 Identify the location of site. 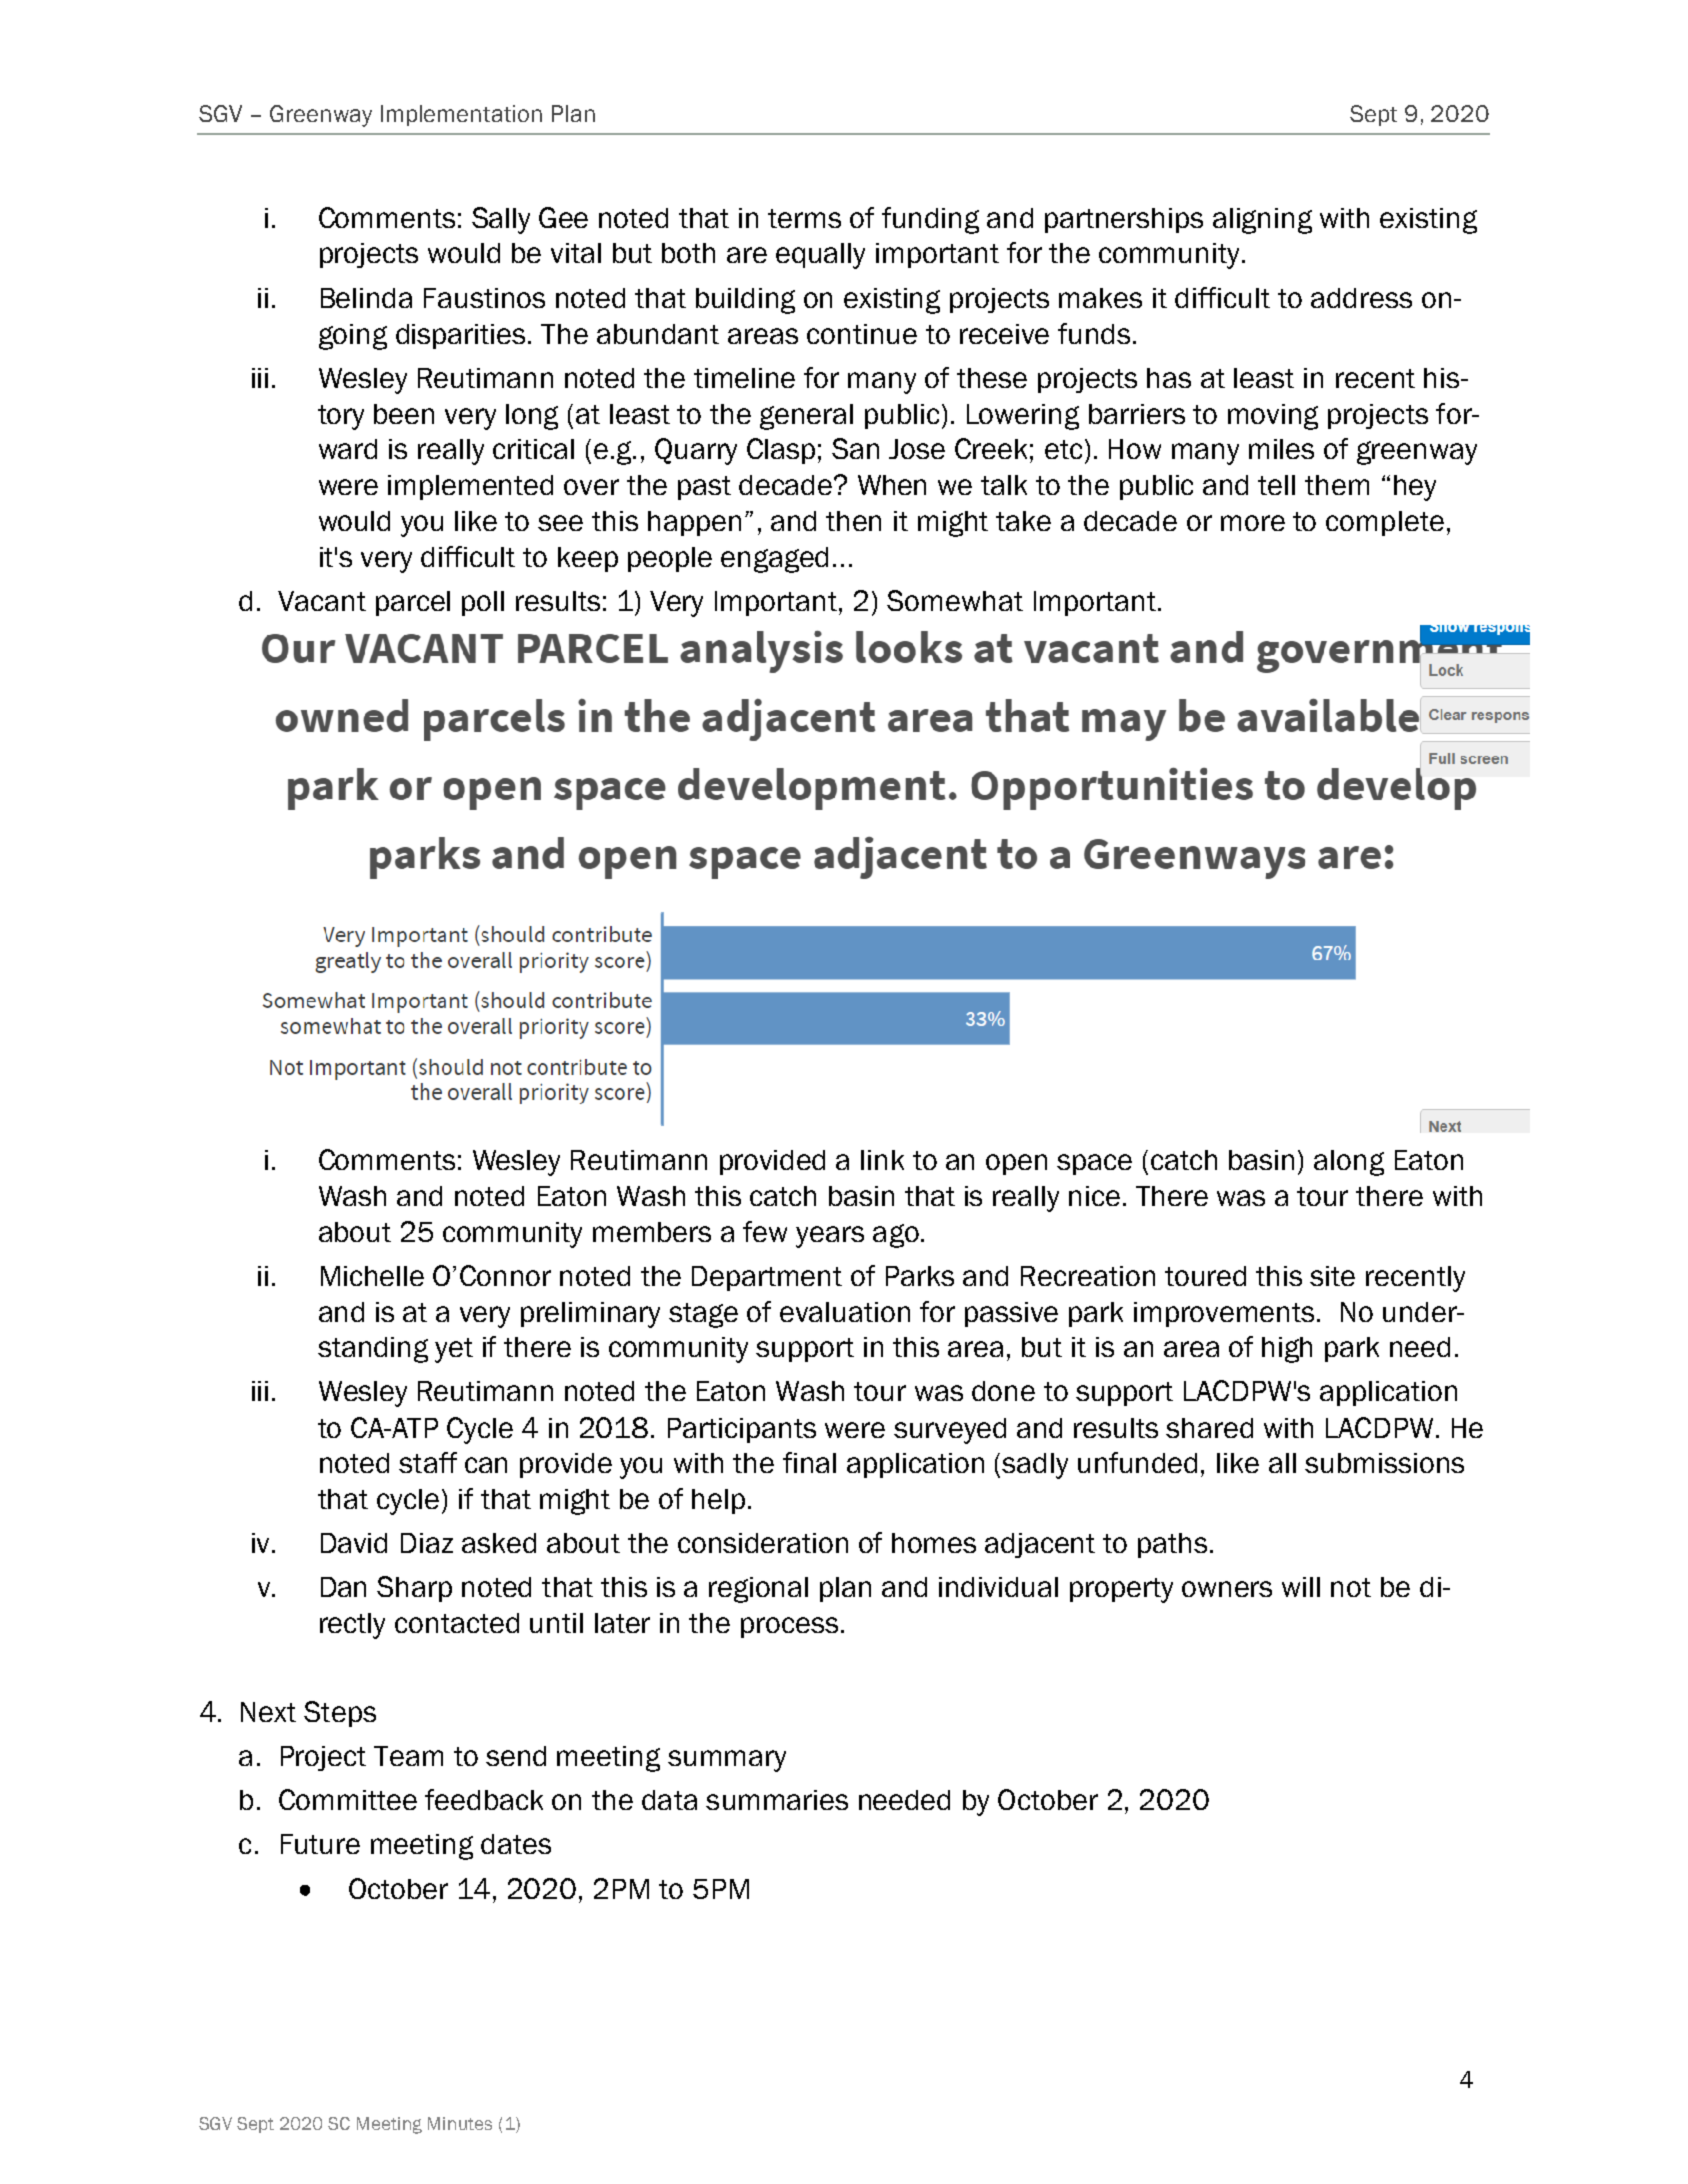
(1332, 1276).
